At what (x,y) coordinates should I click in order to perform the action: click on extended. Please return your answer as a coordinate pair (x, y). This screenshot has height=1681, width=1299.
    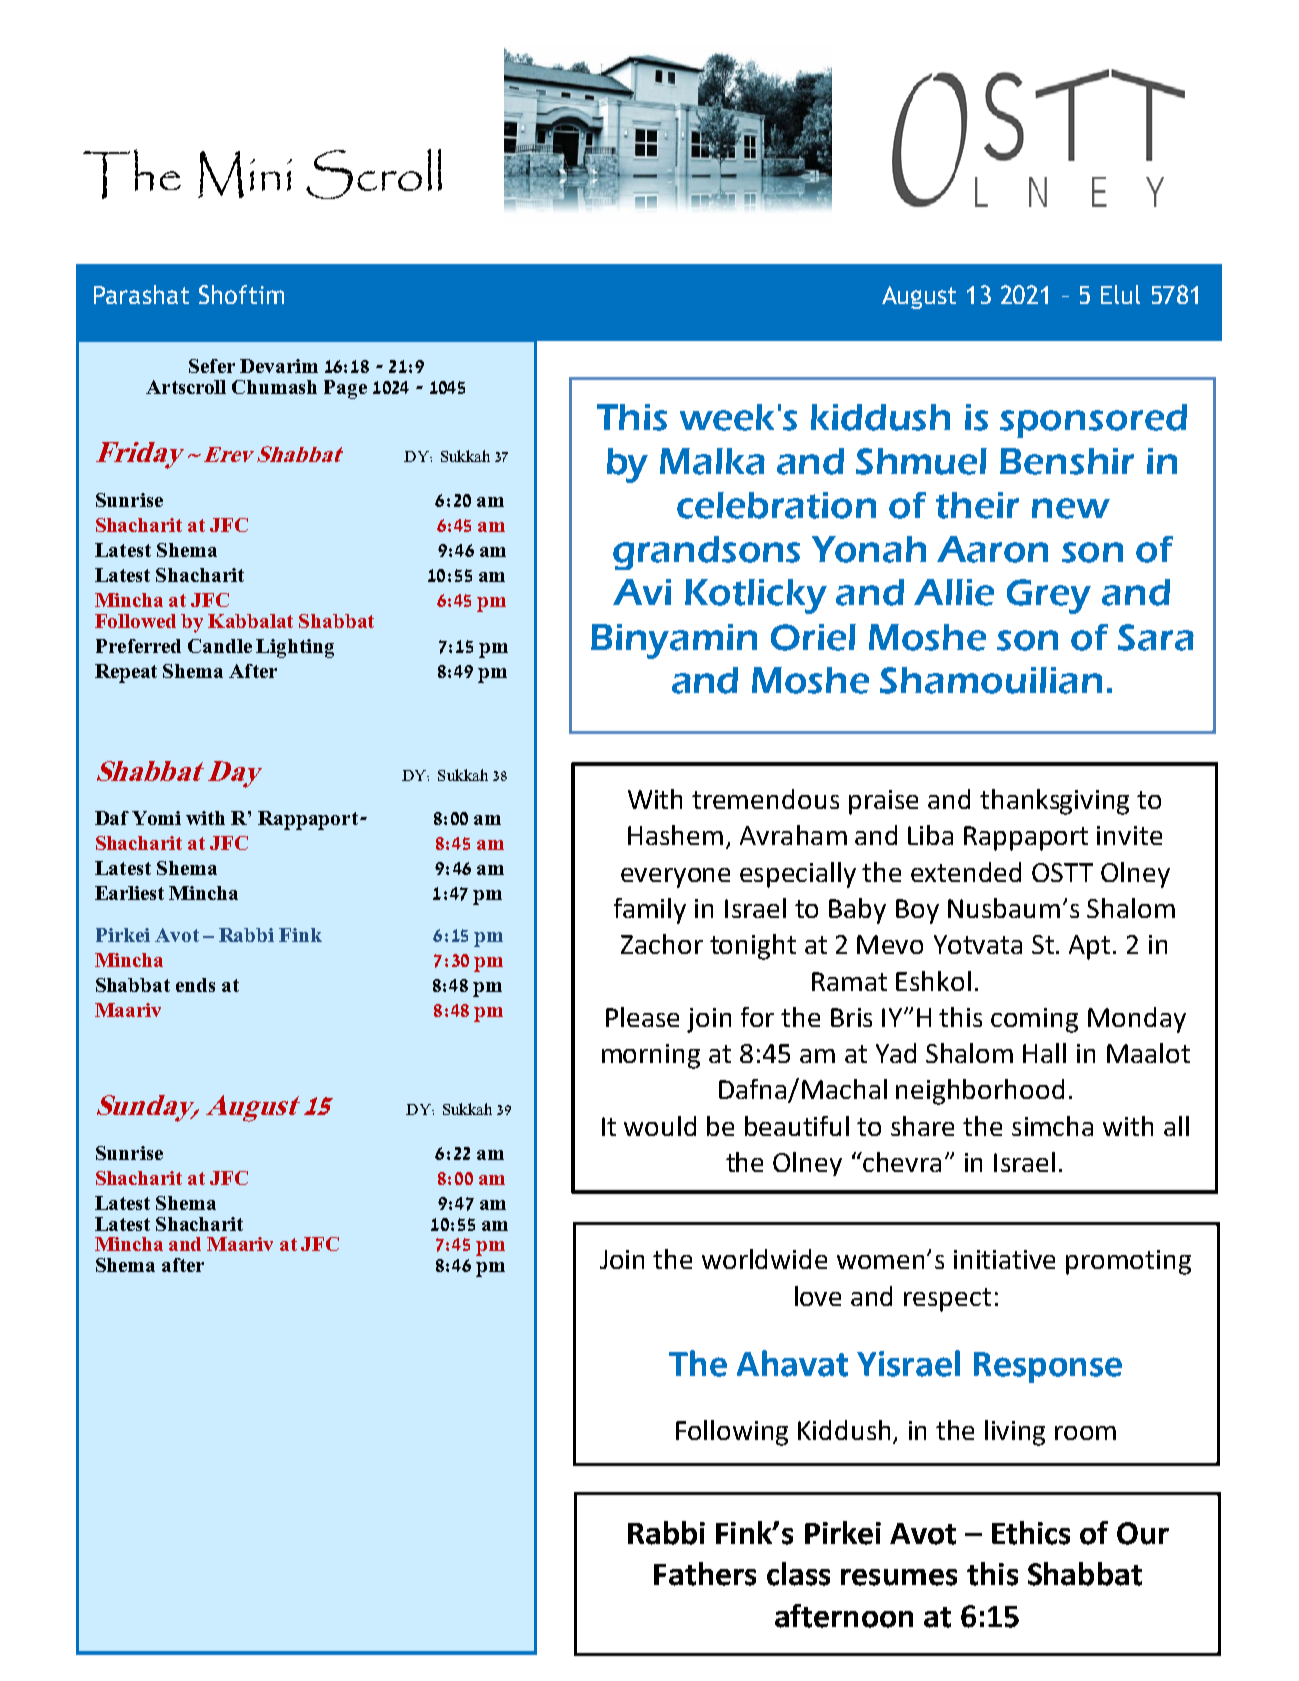
    Looking at the image, I should click on (966, 872).
